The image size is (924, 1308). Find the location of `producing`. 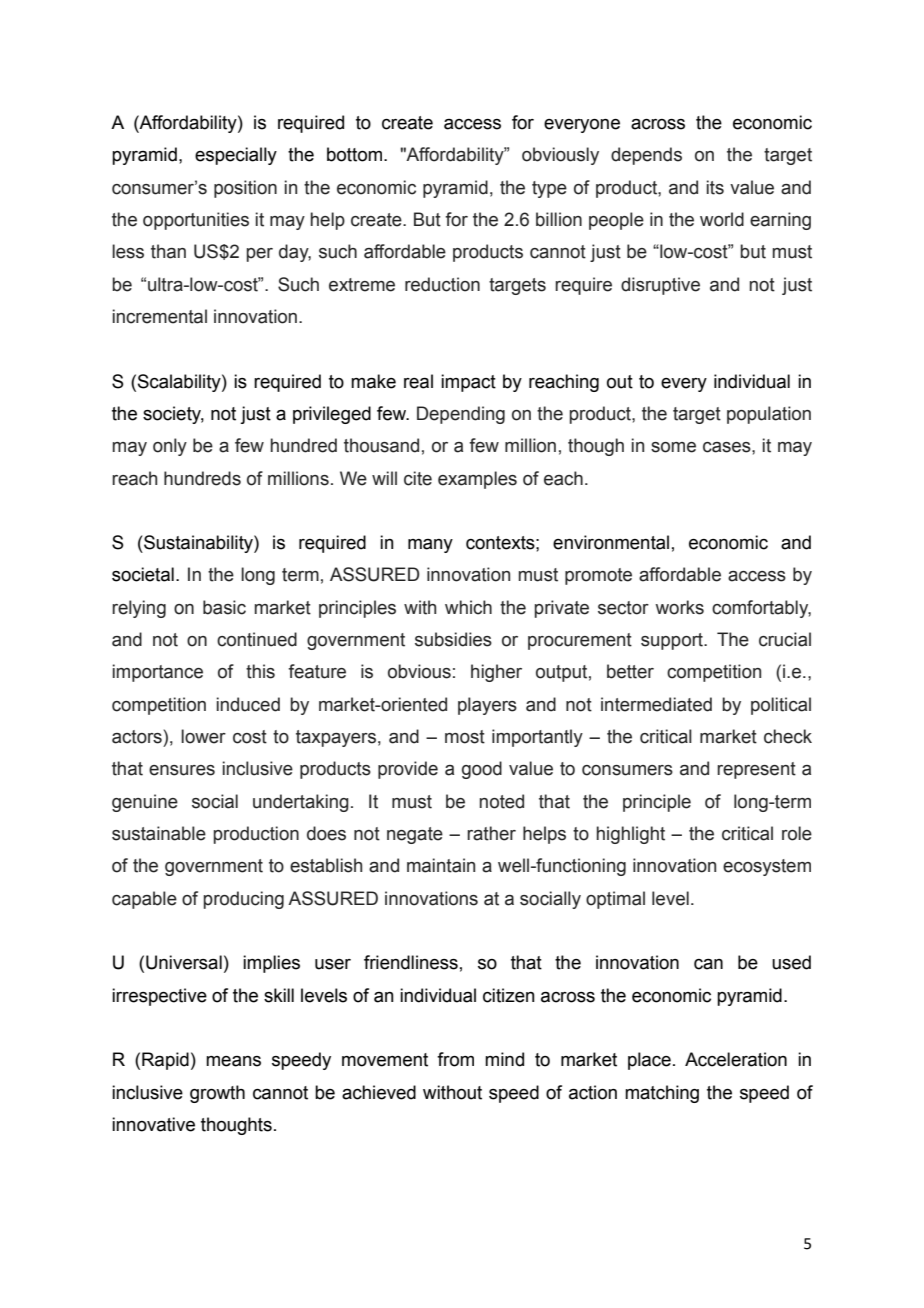

producing is located at coordinates (244, 900).
